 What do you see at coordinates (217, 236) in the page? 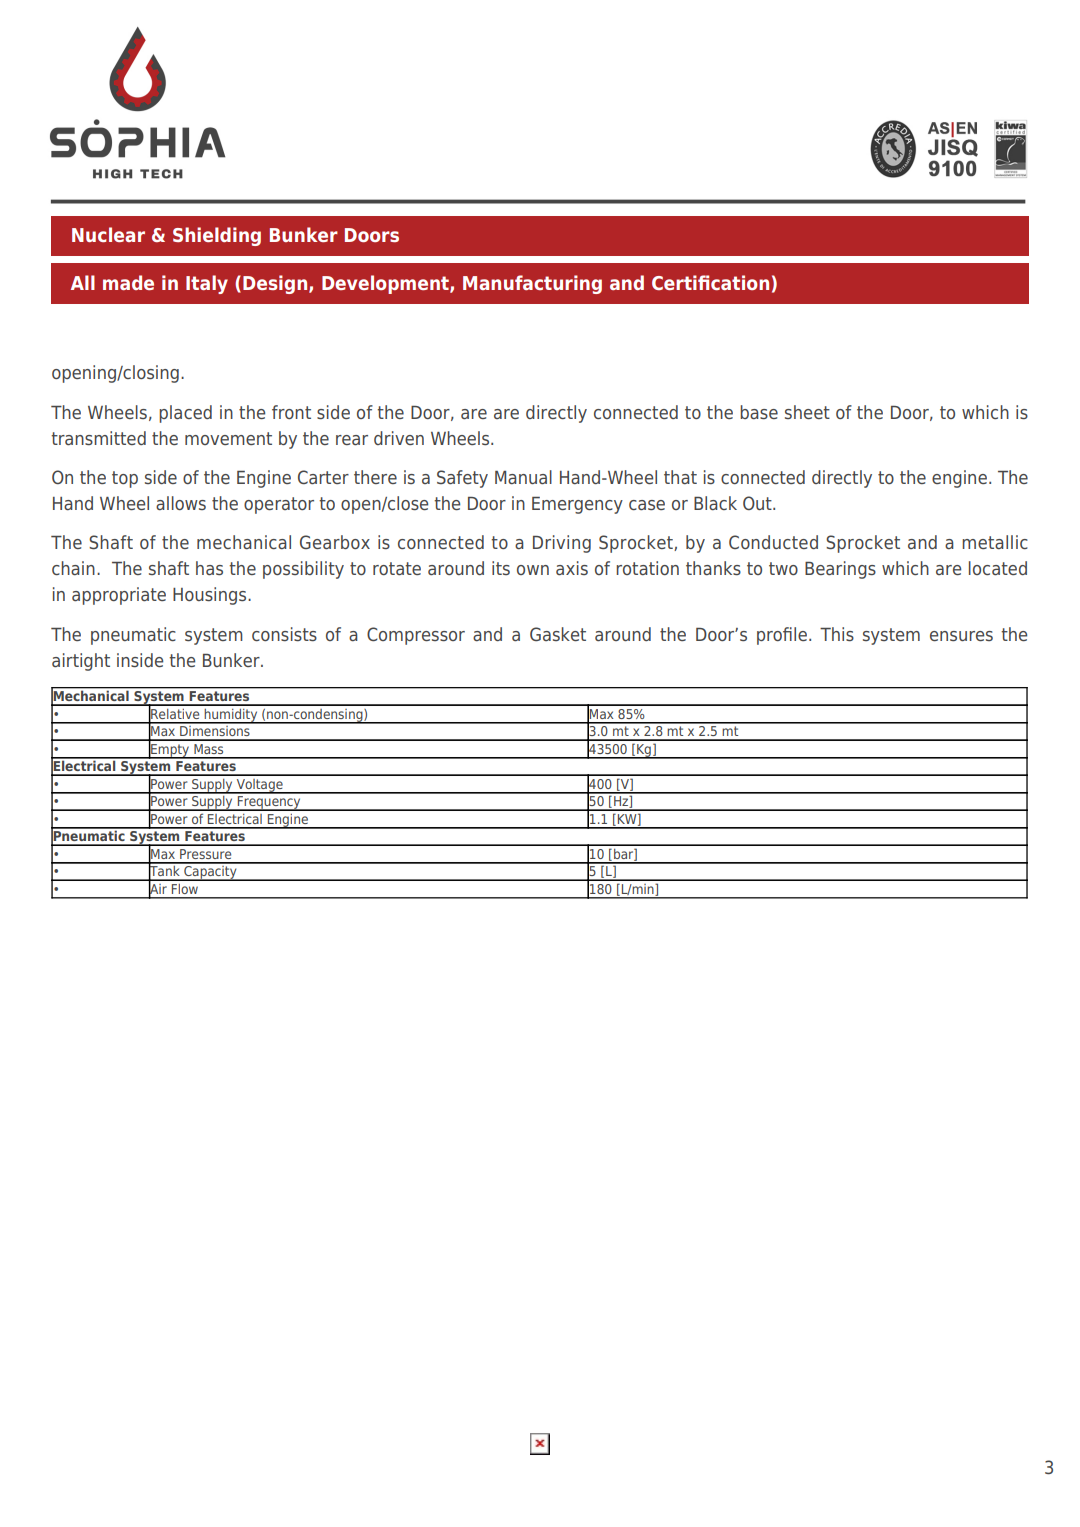
I see `Shielding` at bounding box center [217, 236].
